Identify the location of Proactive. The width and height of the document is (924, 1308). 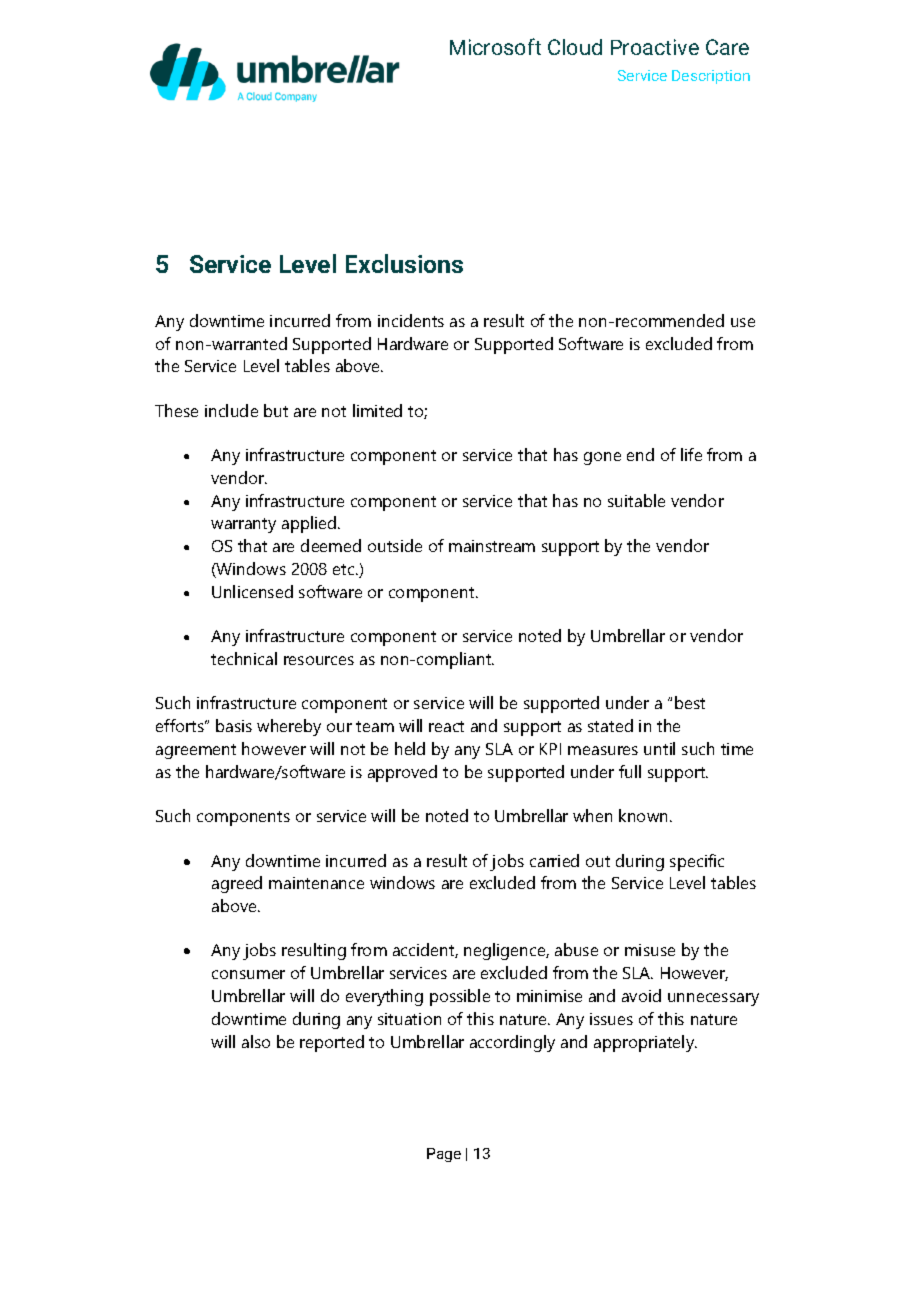
(655, 47).
